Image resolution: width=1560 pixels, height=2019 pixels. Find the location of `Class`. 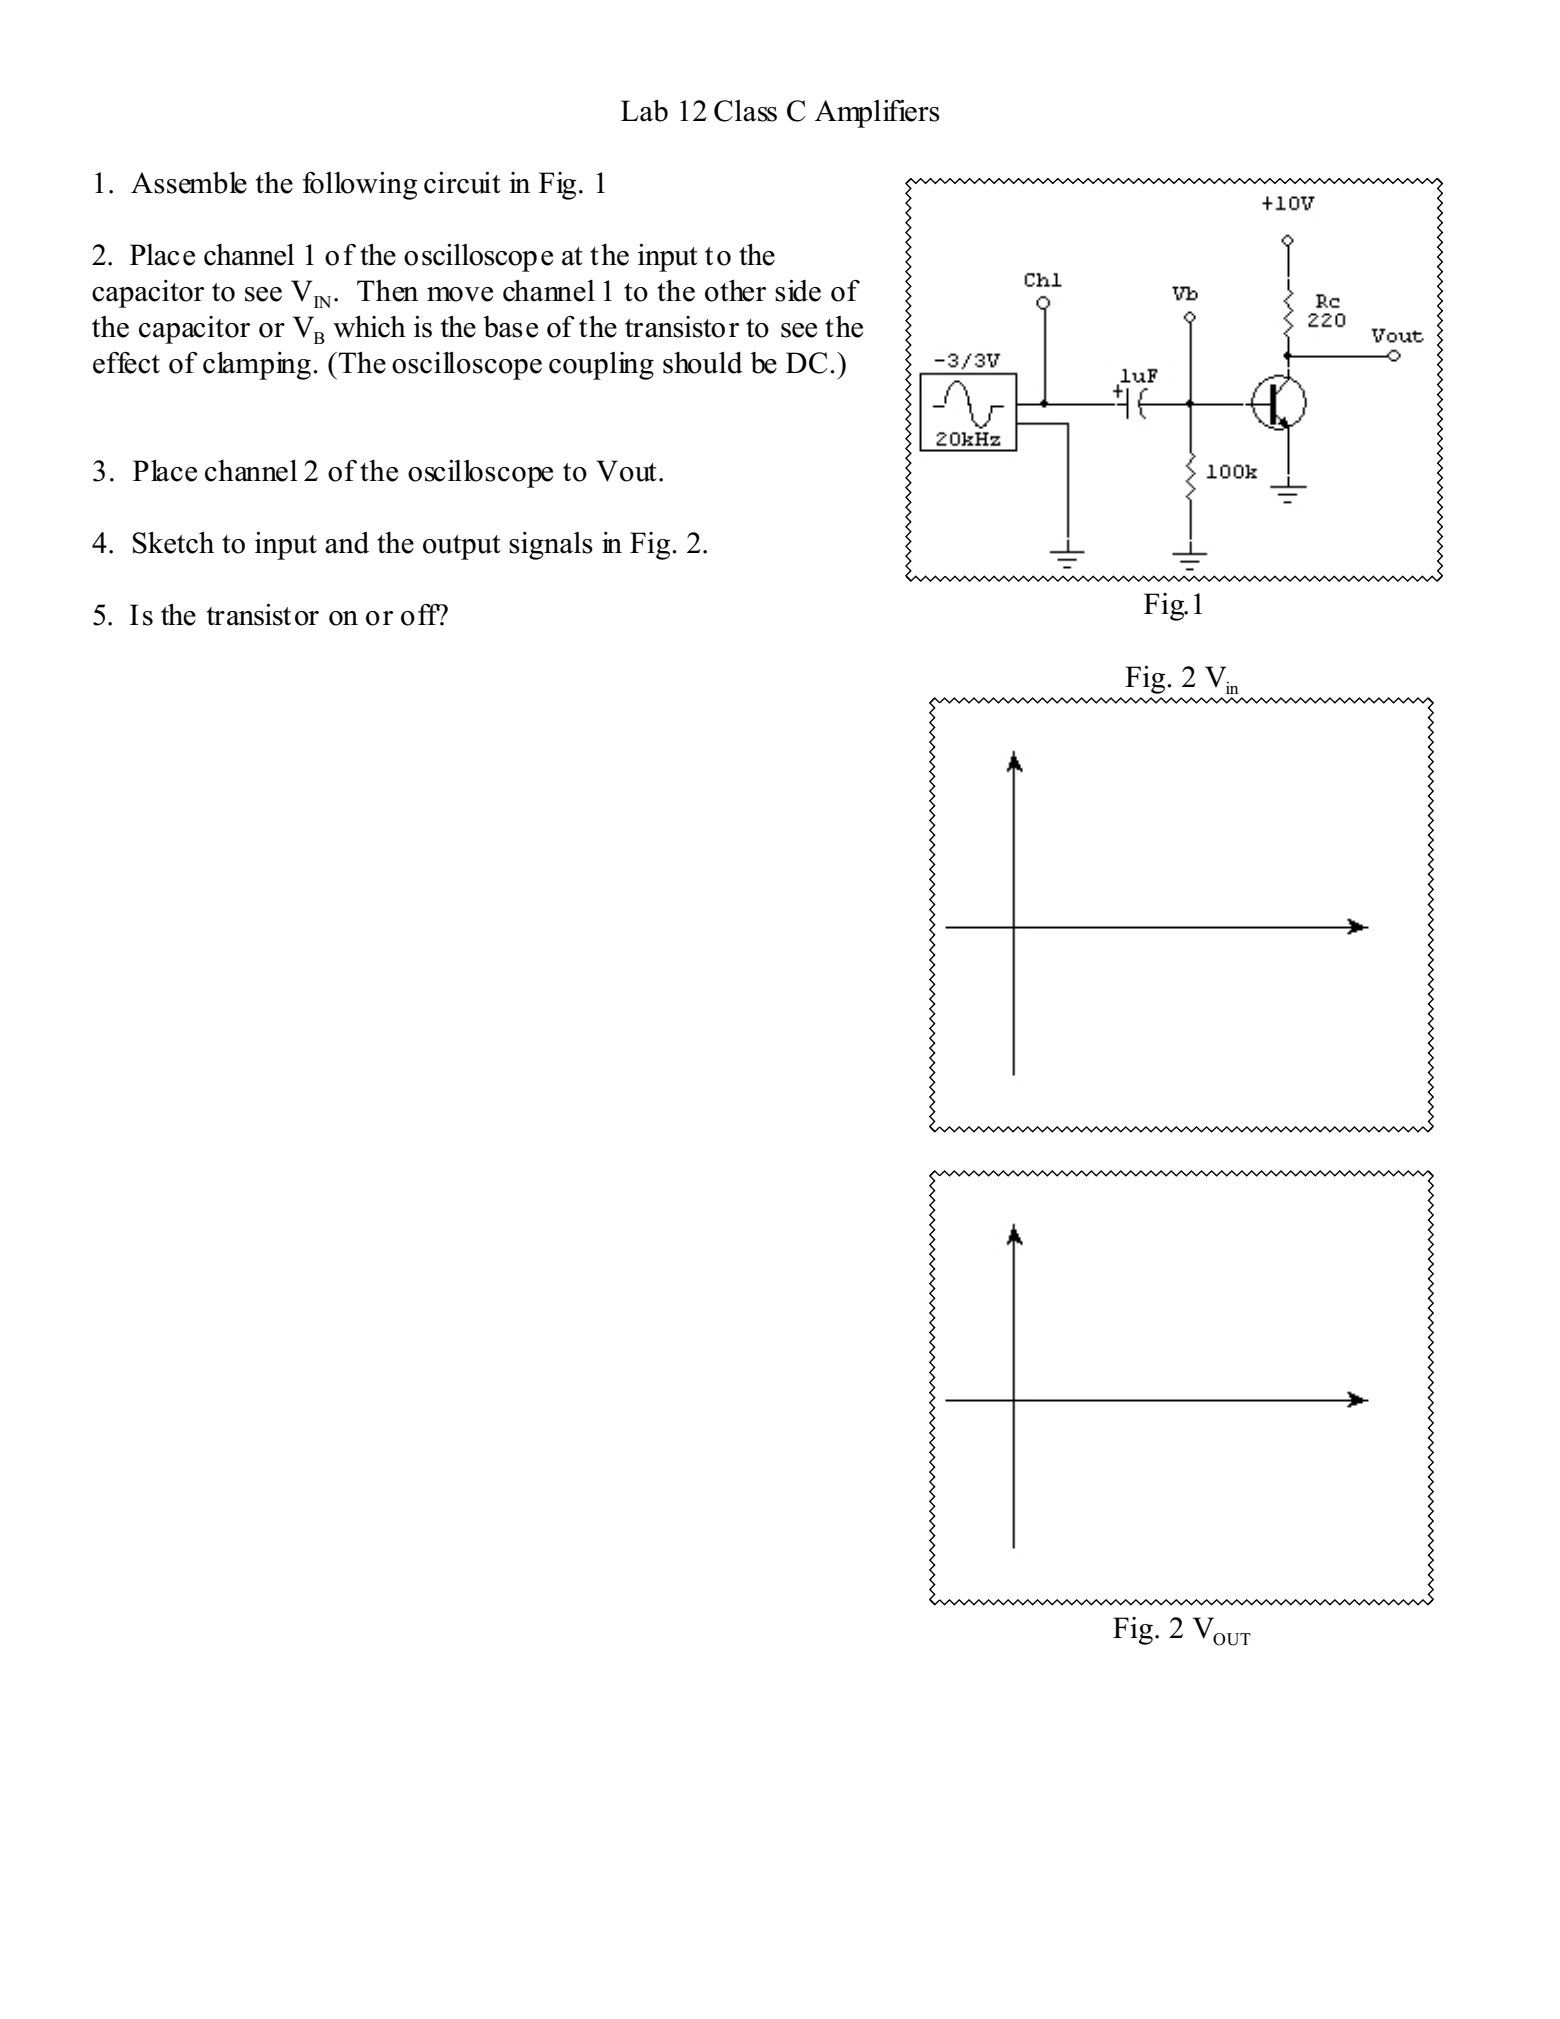

Class is located at coordinates (745, 111).
